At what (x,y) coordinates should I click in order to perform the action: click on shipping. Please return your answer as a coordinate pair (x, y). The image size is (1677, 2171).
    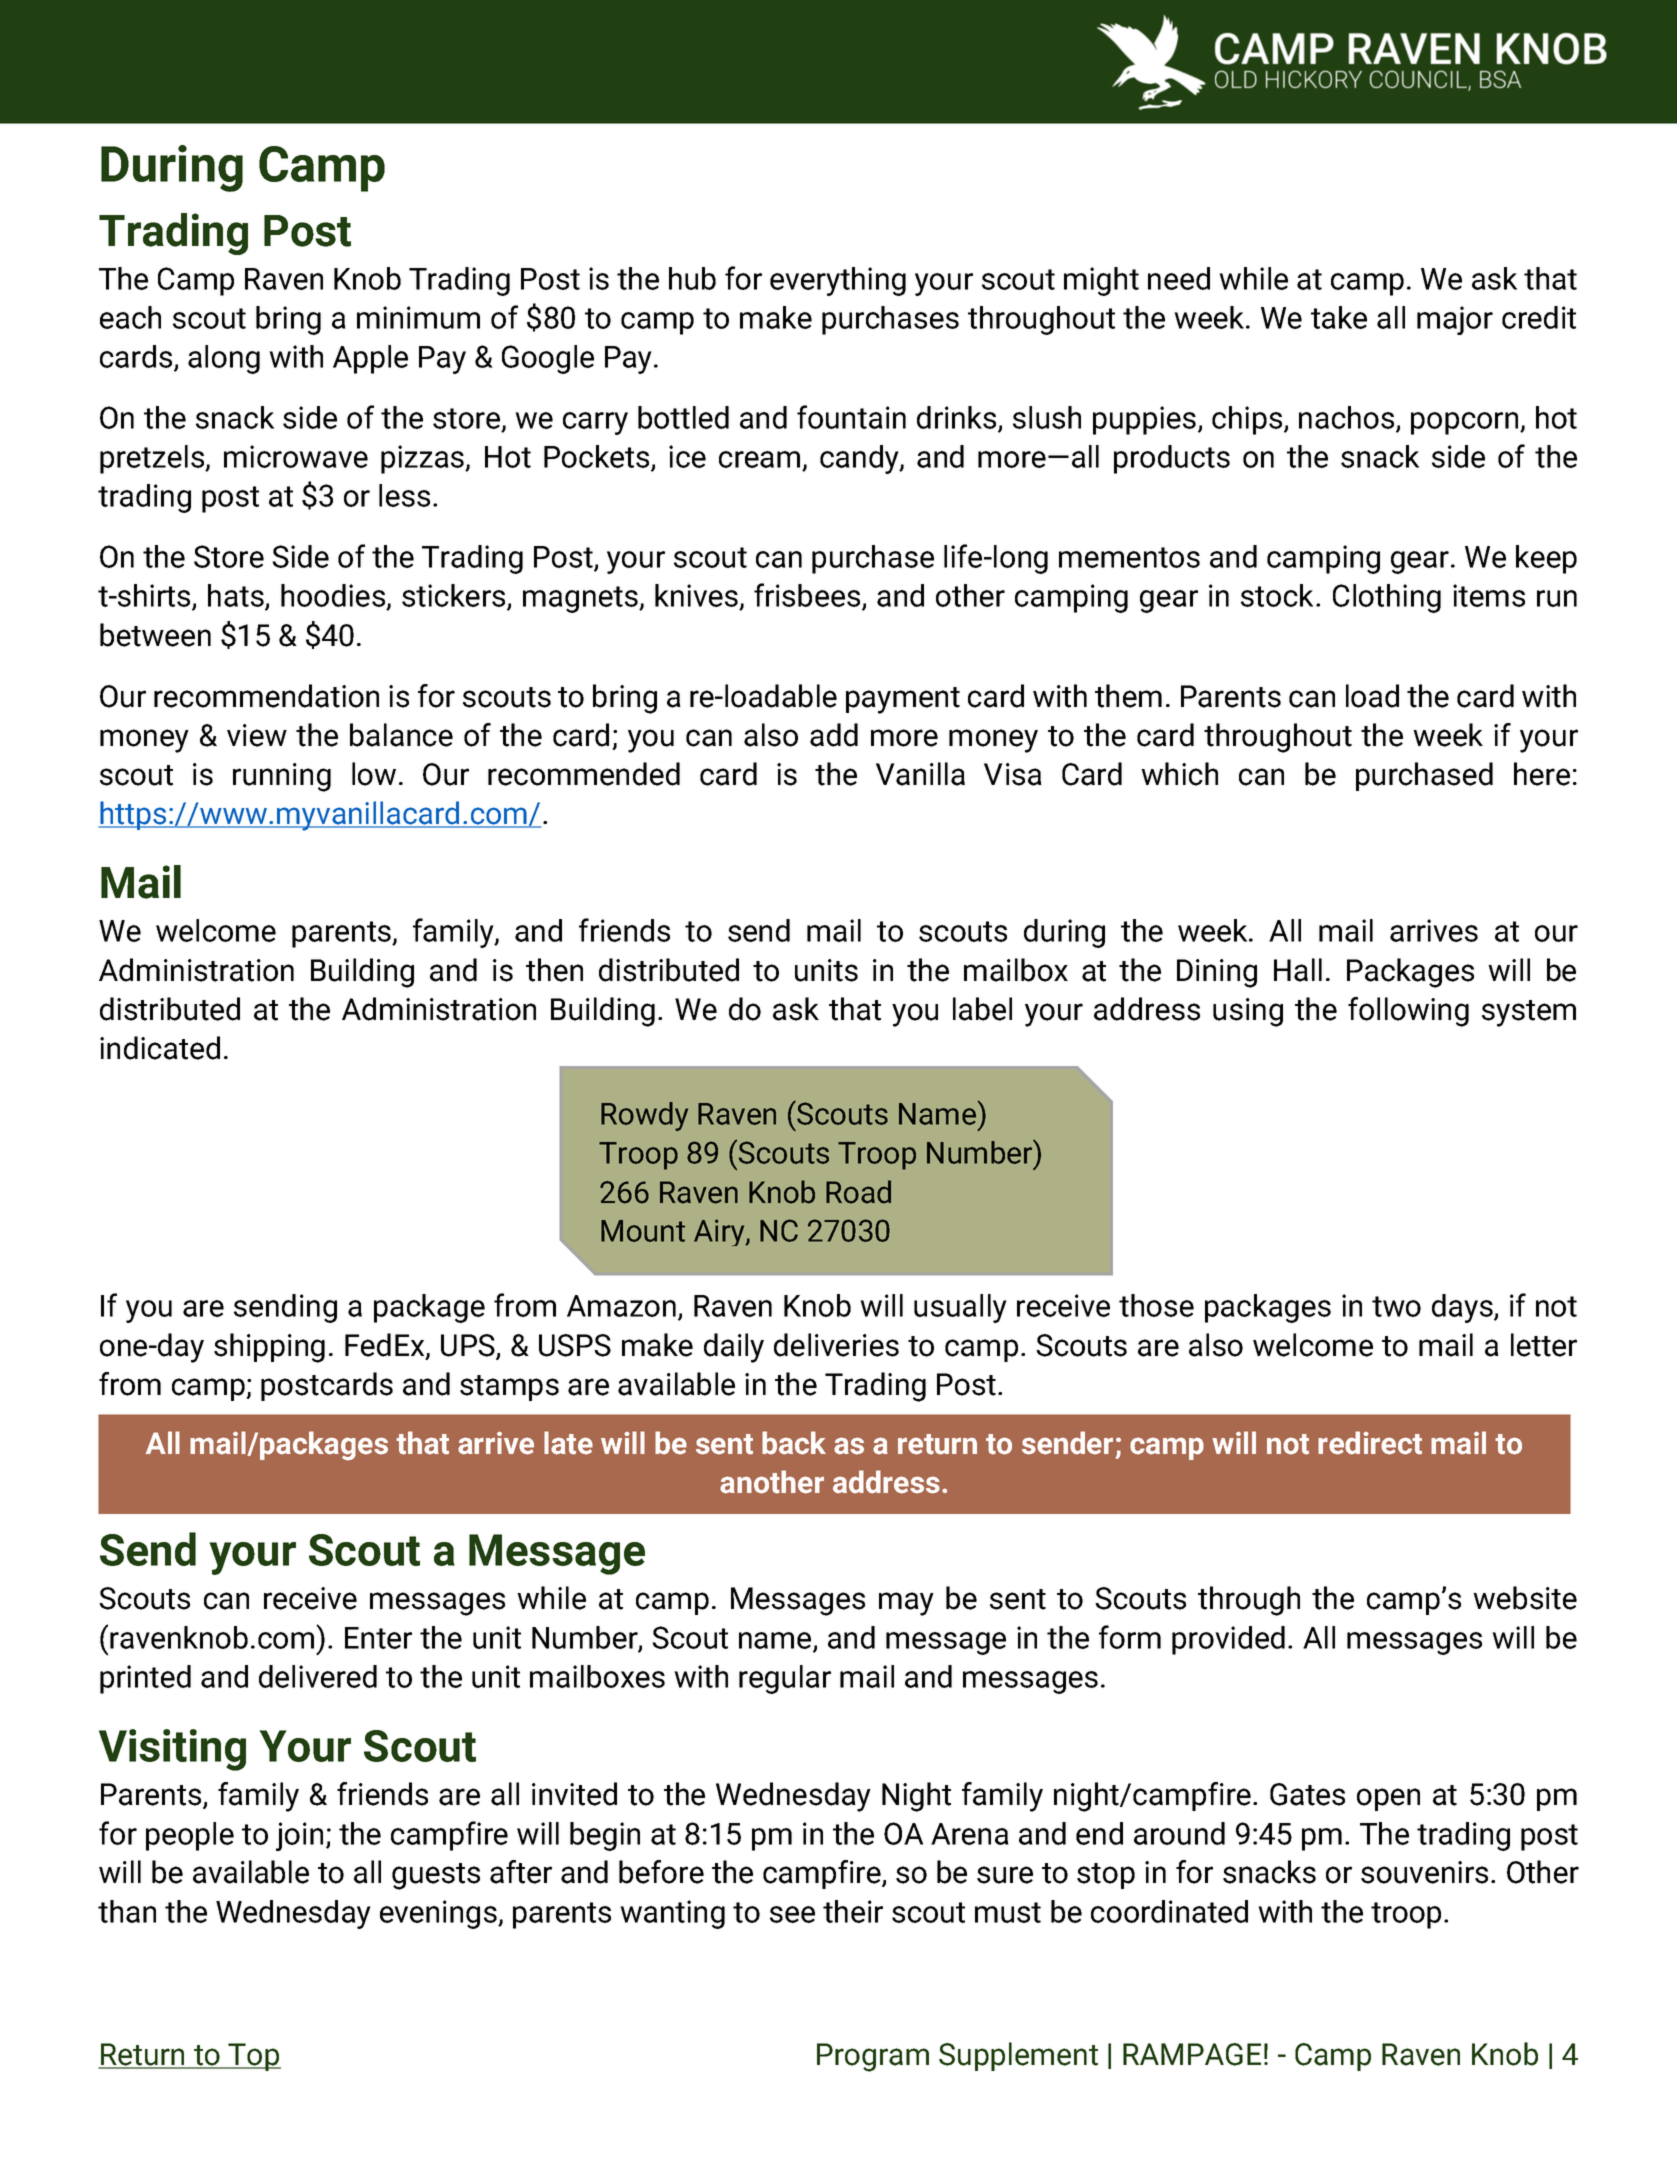
    Looking at the image, I should click on (269, 1348).
